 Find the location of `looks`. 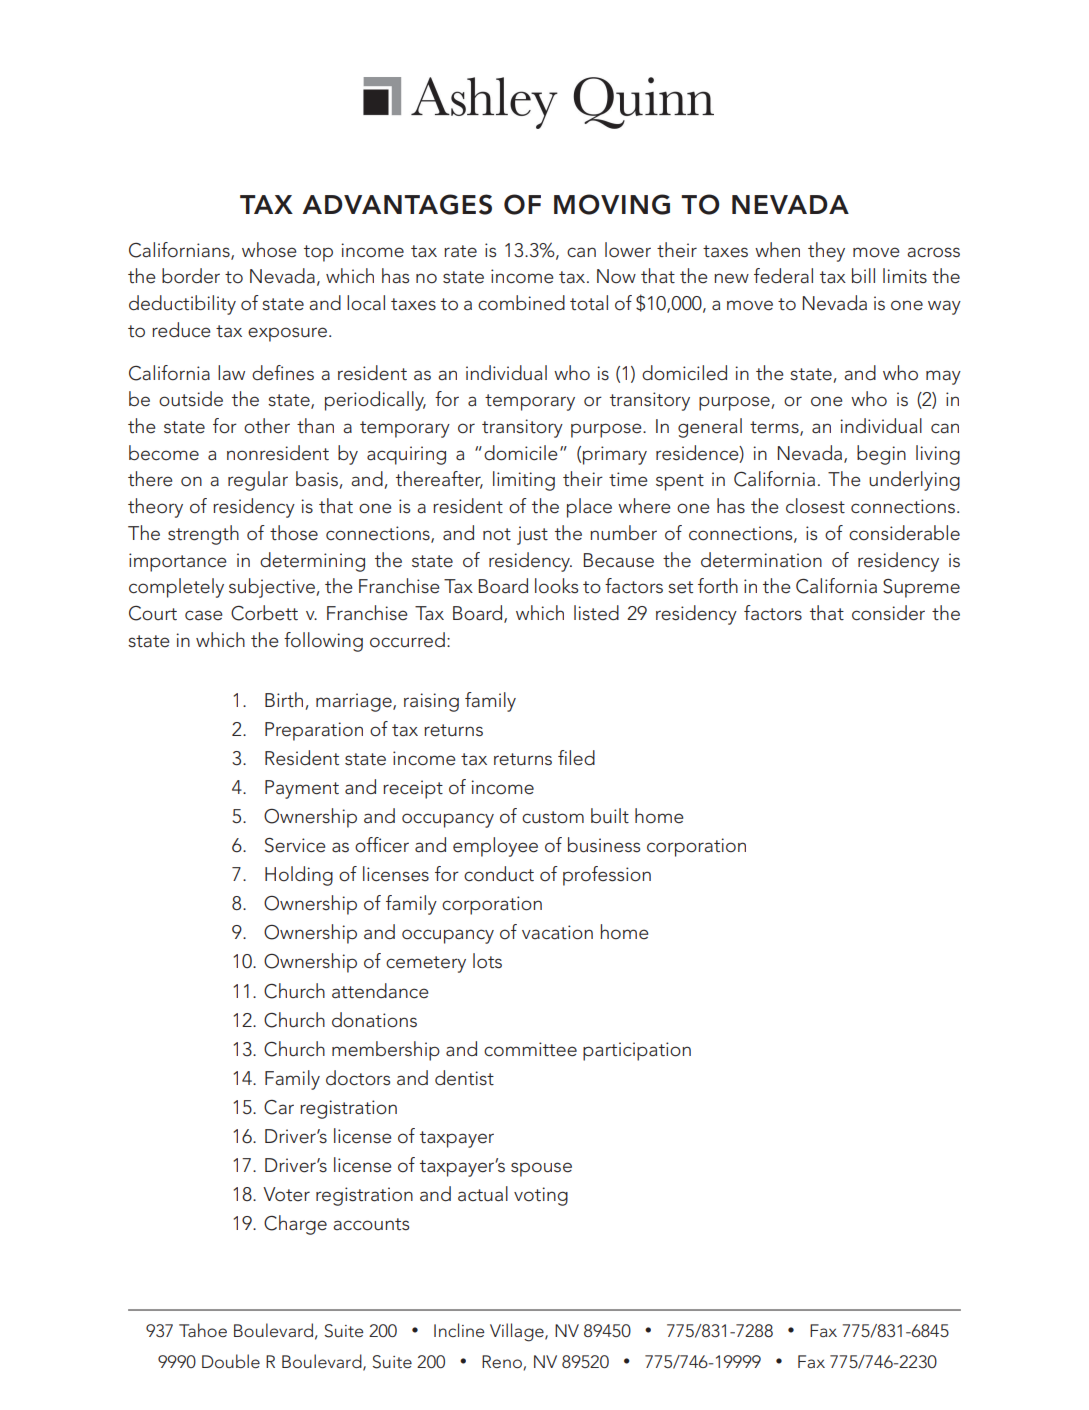

looks is located at coordinates (556, 586).
